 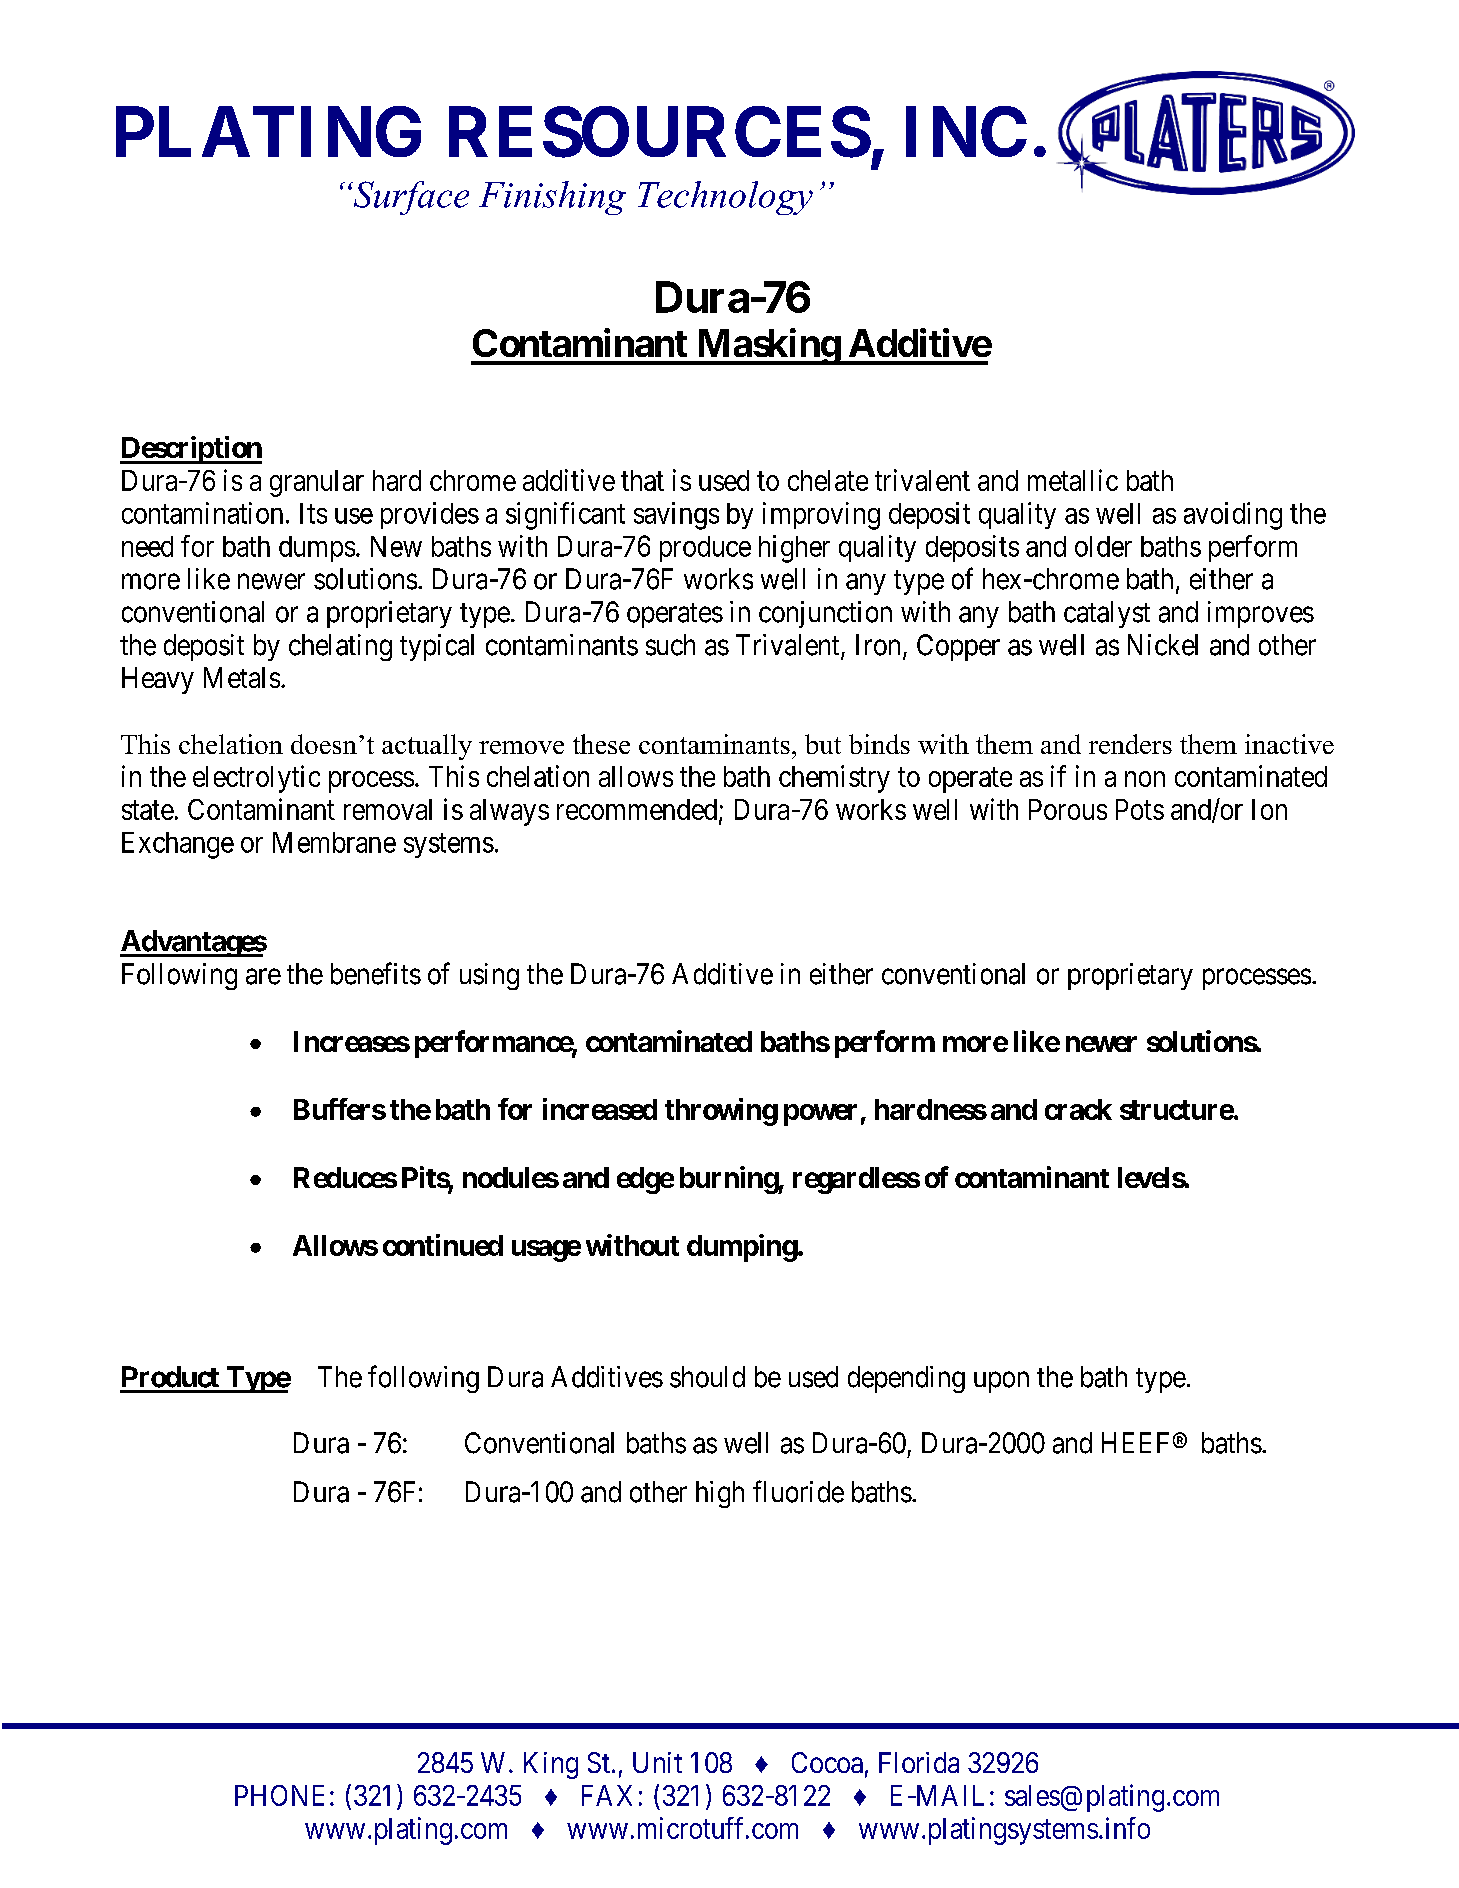 What do you see at coordinates (657, 1762) in the screenshot?
I see `Unit` at bounding box center [657, 1762].
